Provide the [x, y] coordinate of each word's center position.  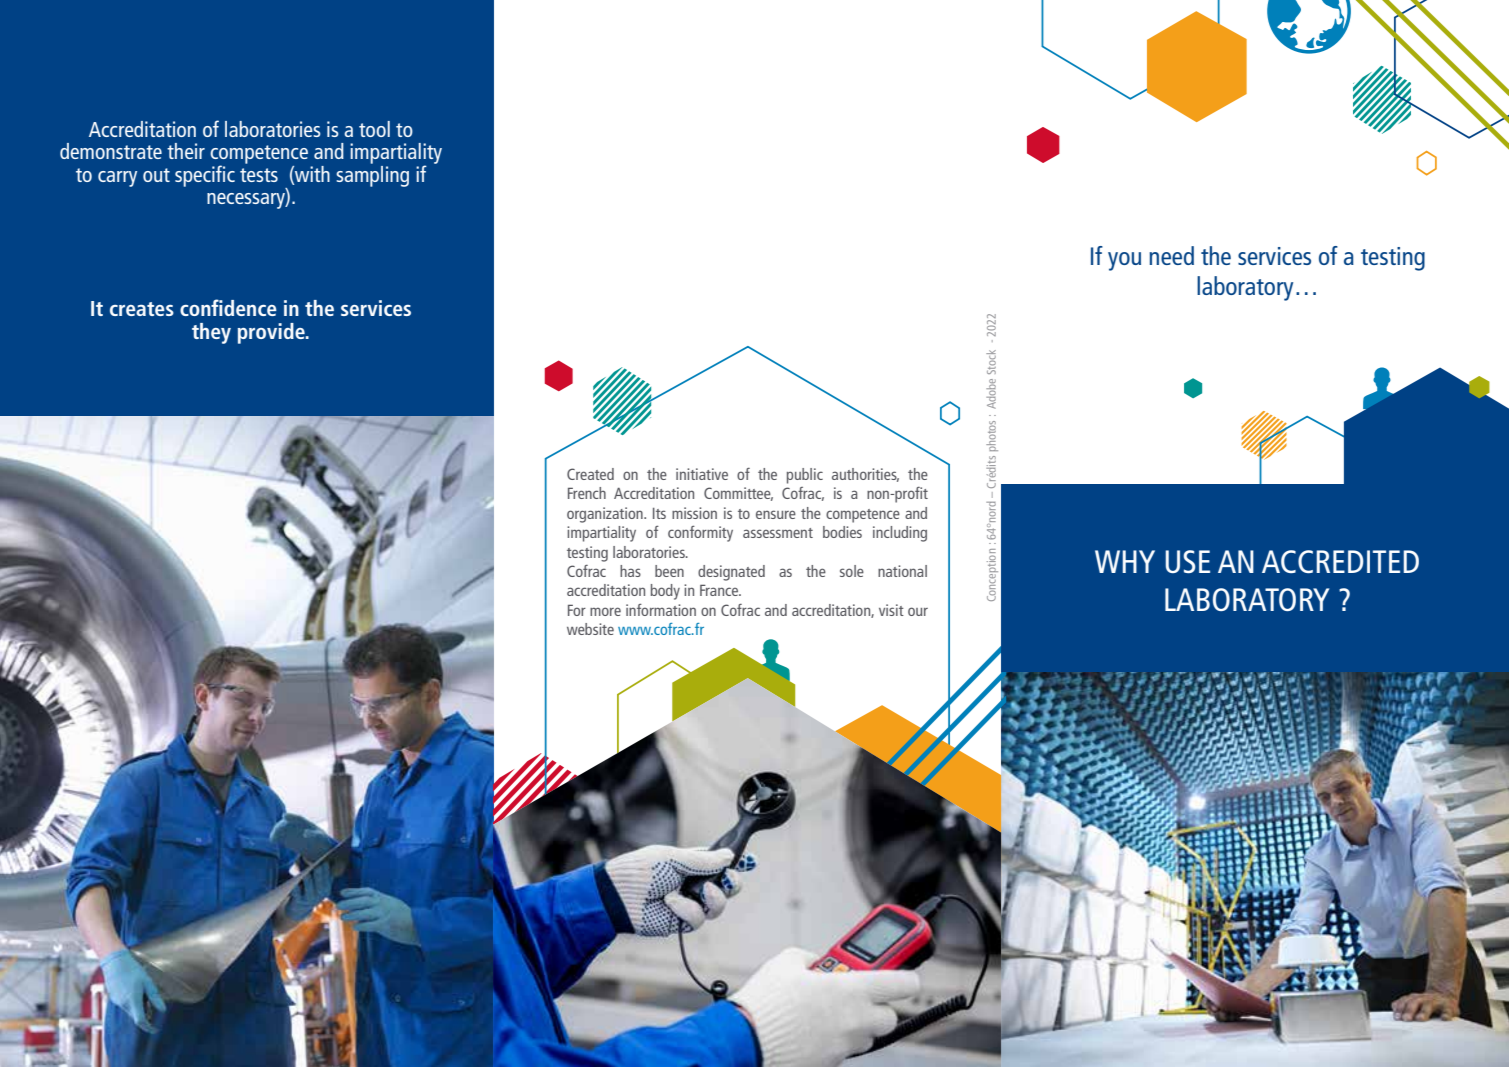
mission [694, 513]
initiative [702, 474]
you [1124, 261]
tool [374, 129]
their [186, 151]
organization [606, 515]
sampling [372, 175]
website [590, 629]
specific [205, 176]
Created [590, 474]
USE [1187, 561]
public [805, 476]
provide [272, 333]
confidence [228, 307]
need [1171, 255]
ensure [776, 514]
